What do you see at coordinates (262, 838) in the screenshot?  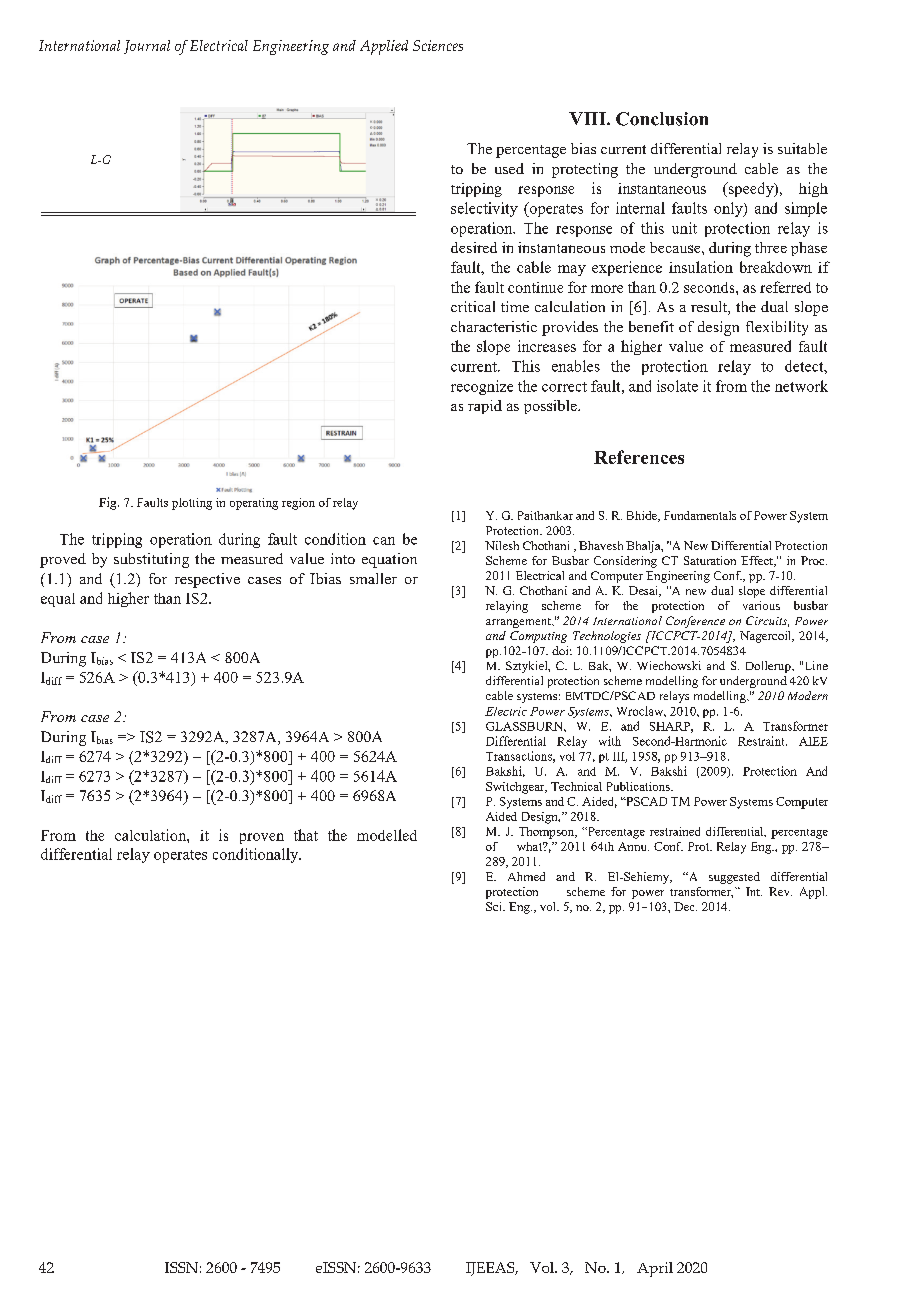 I see `proven` at bounding box center [262, 838].
